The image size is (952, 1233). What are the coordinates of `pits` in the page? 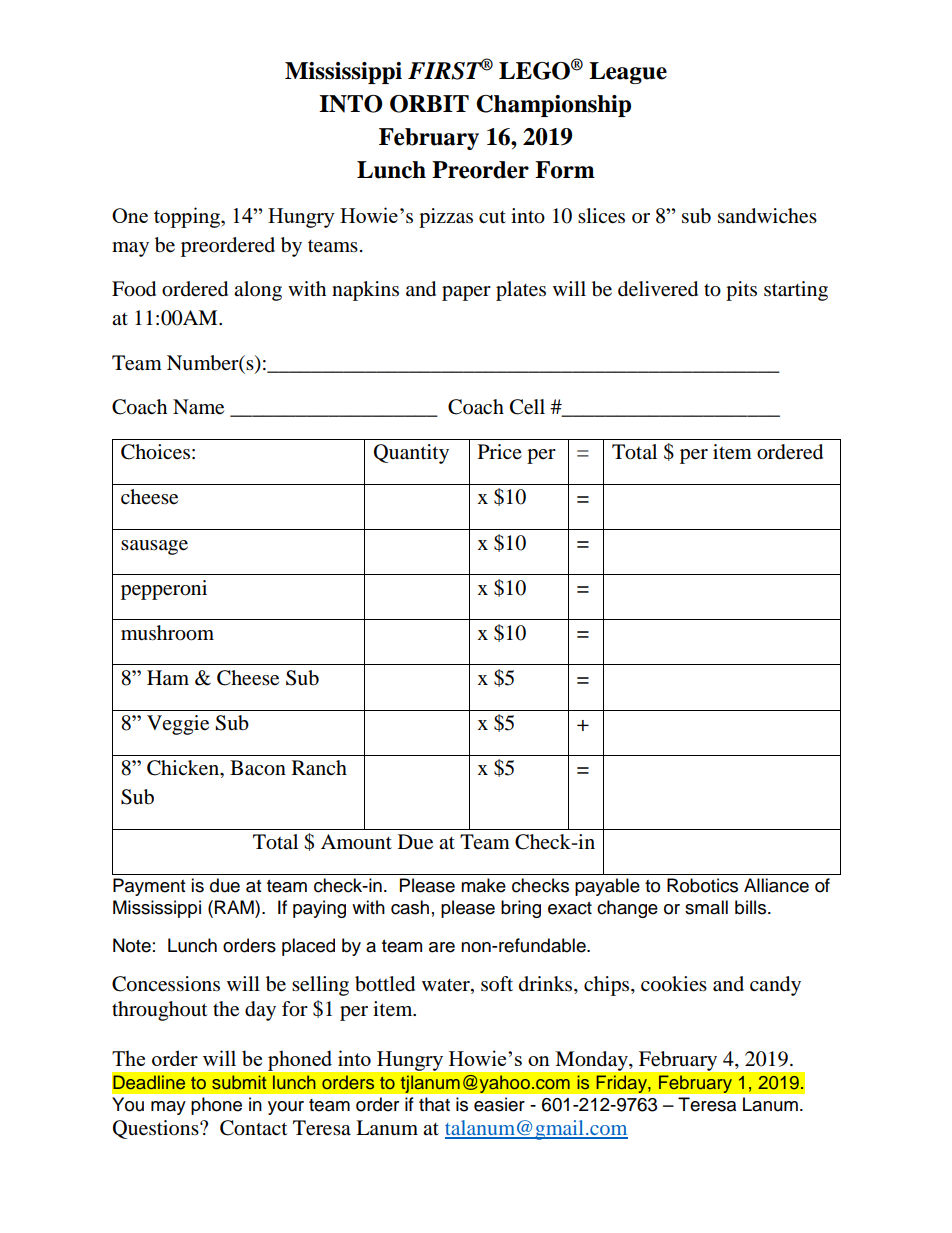 It's located at (741, 291).
